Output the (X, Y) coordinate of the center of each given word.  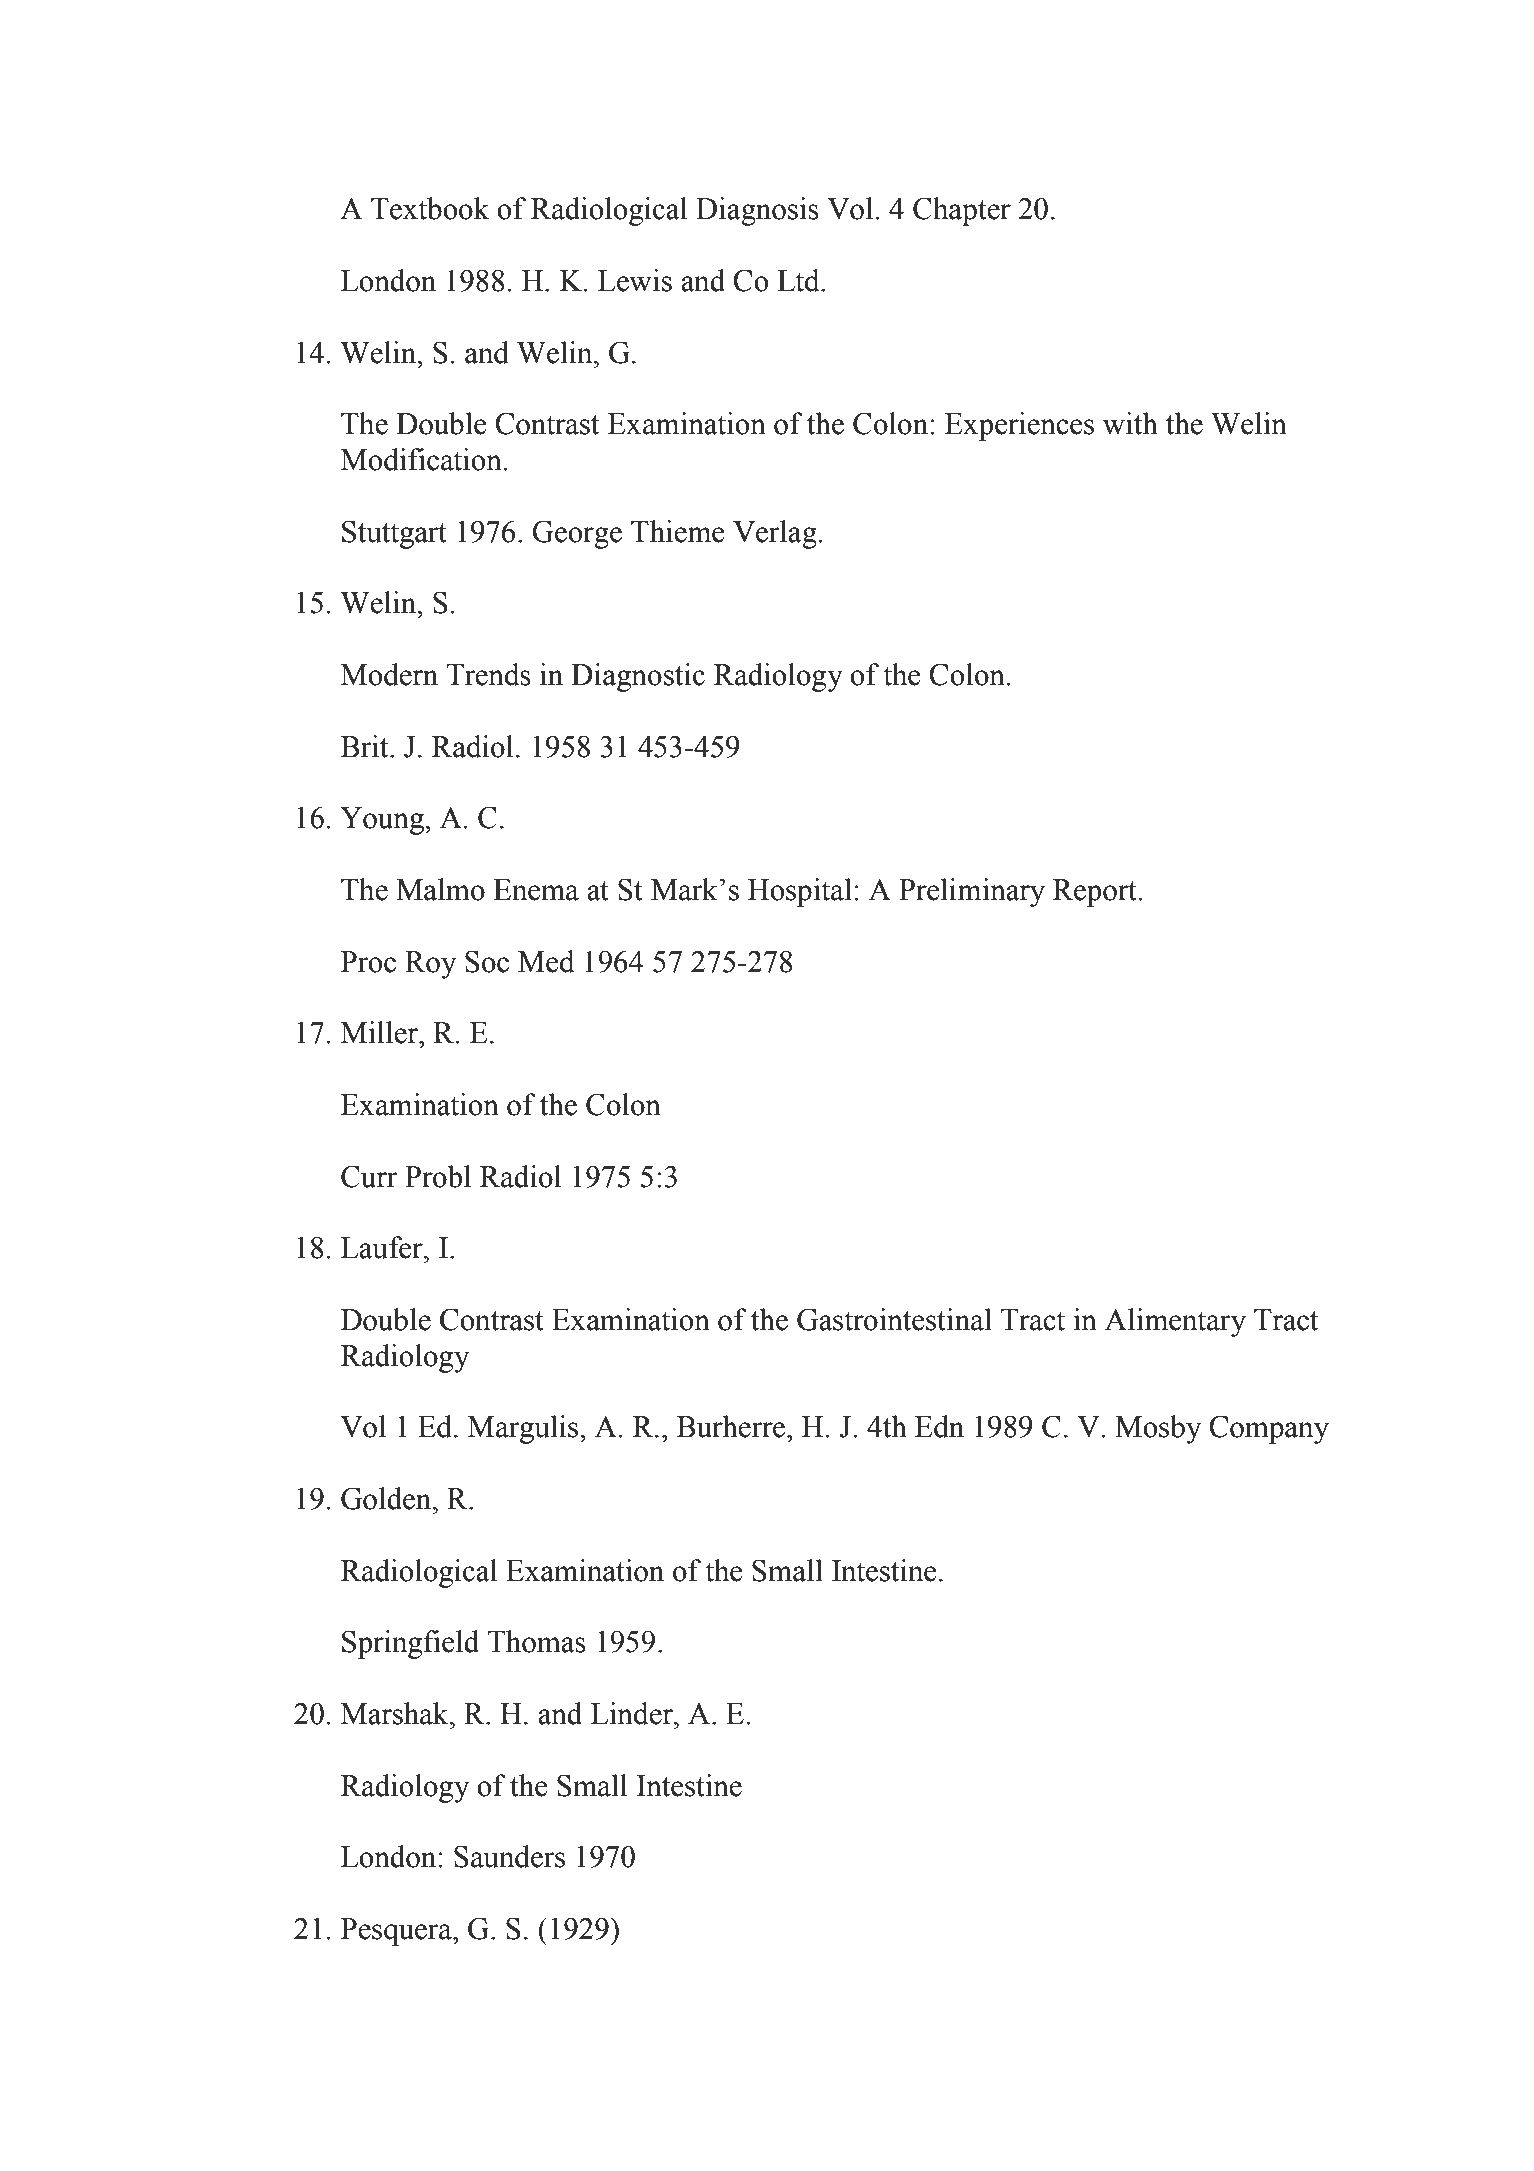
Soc (487, 961)
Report (1096, 893)
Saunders (509, 1856)
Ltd (799, 280)
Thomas (537, 1641)
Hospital (800, 892)
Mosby (1158, 1429)
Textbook (430, 208)
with (1130, 423)
